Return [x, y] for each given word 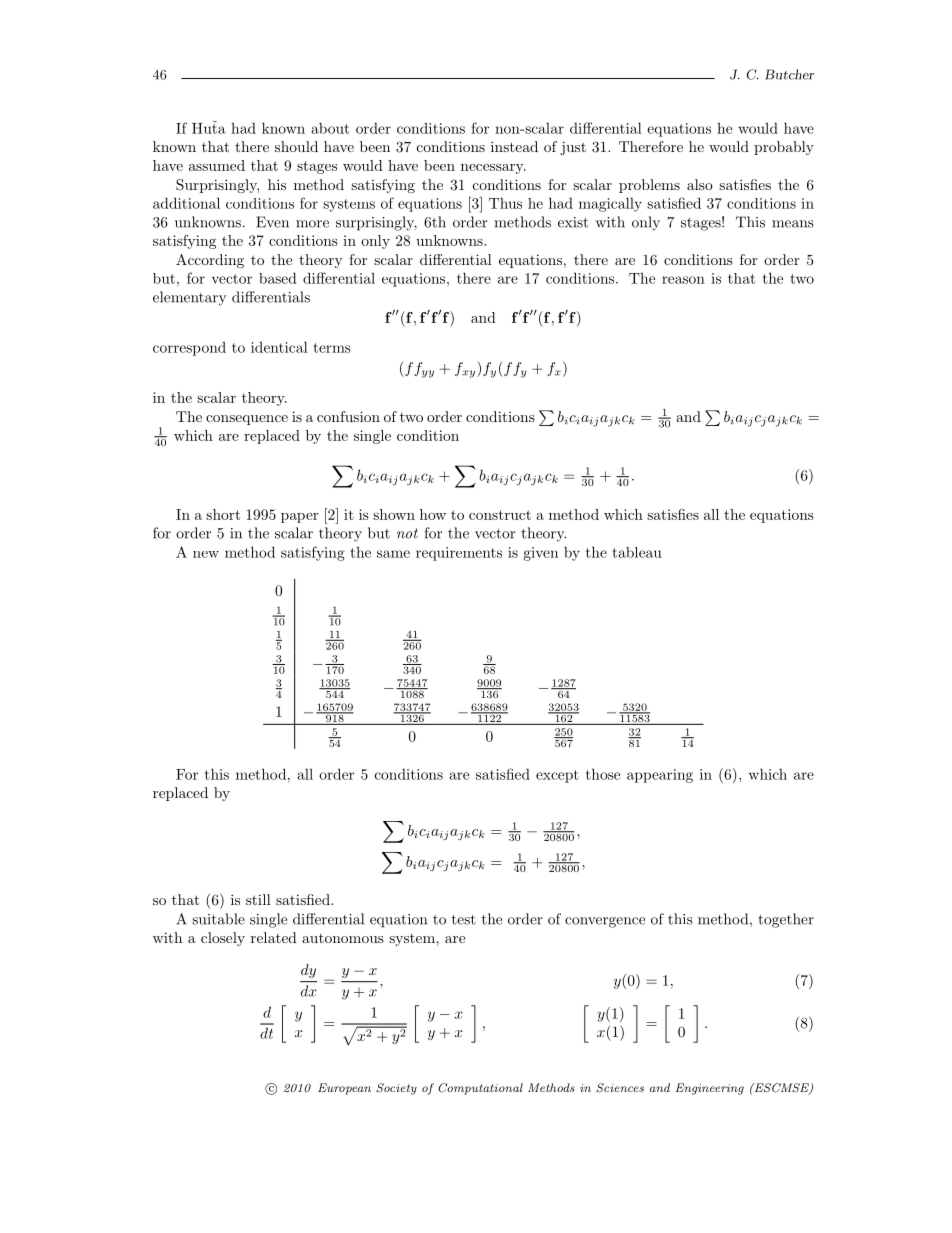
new [206, 554]
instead [514, 146]
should [296, 146]
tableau [637, 552]
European [344, 1089]
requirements [459, 554]
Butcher [789, 74]
